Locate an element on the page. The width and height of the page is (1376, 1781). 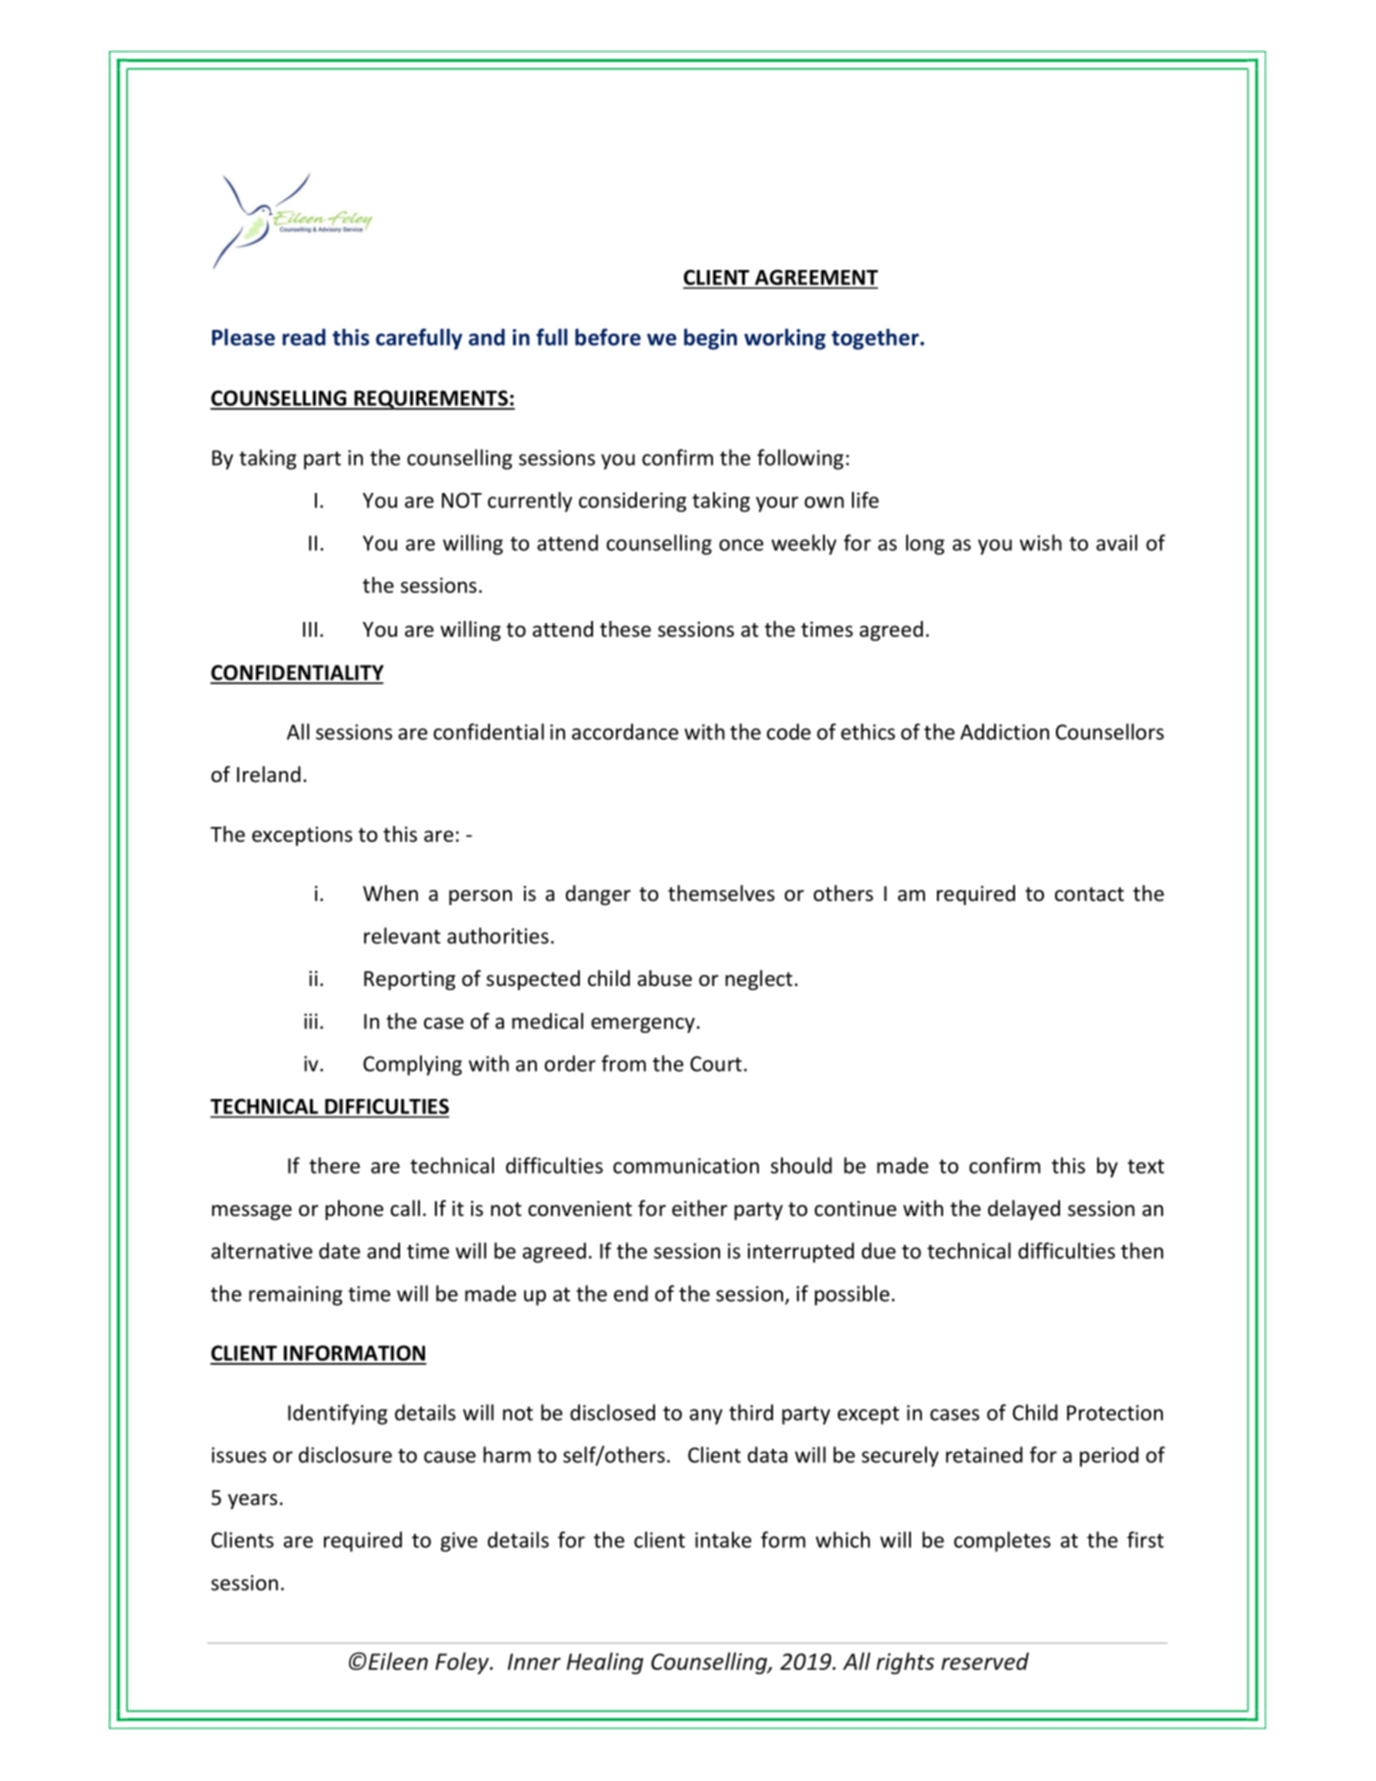
phone is located at coordinates (354, 1210).
